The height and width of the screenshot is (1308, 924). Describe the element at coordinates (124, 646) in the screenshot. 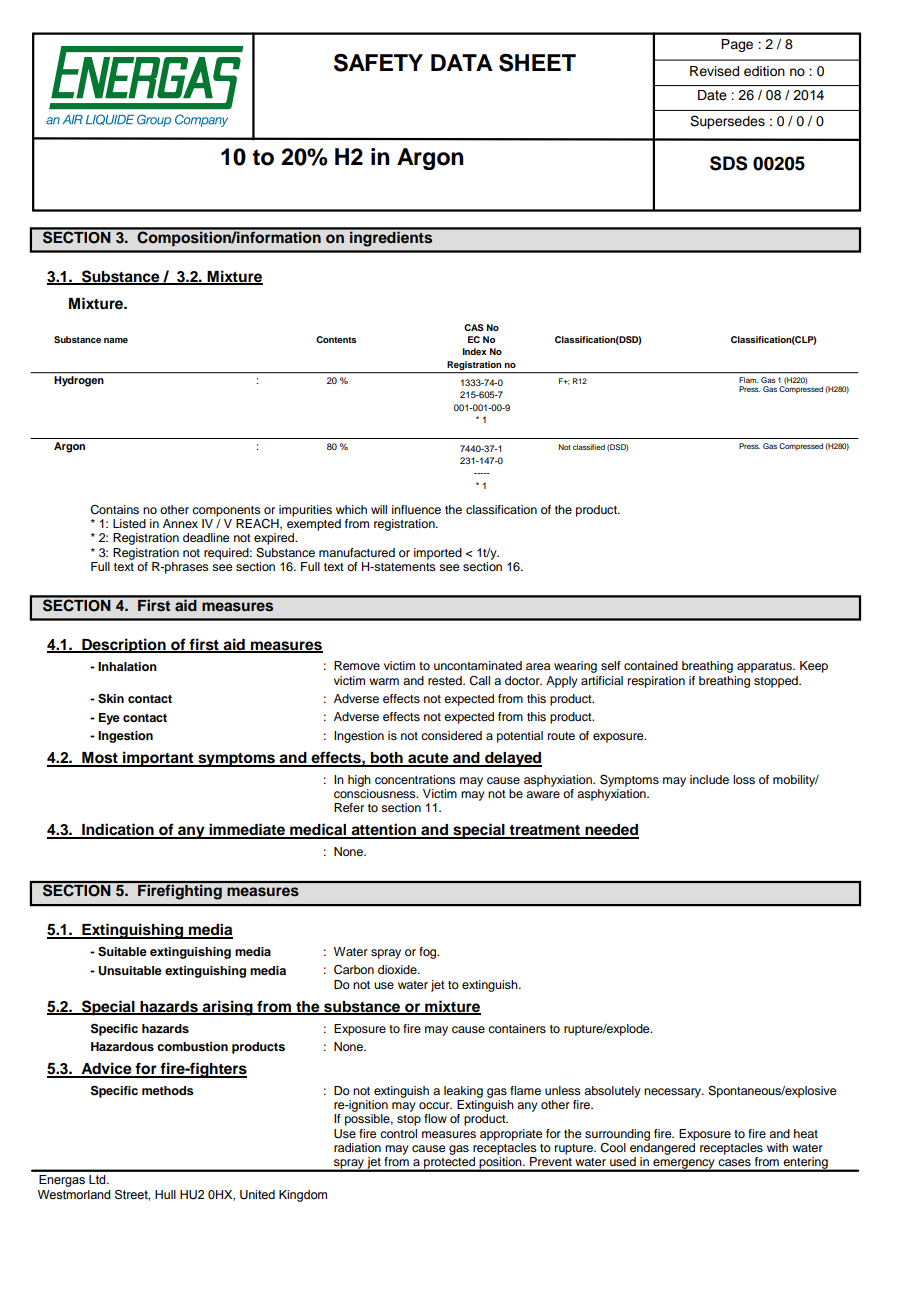

I see `Description` at that location.
